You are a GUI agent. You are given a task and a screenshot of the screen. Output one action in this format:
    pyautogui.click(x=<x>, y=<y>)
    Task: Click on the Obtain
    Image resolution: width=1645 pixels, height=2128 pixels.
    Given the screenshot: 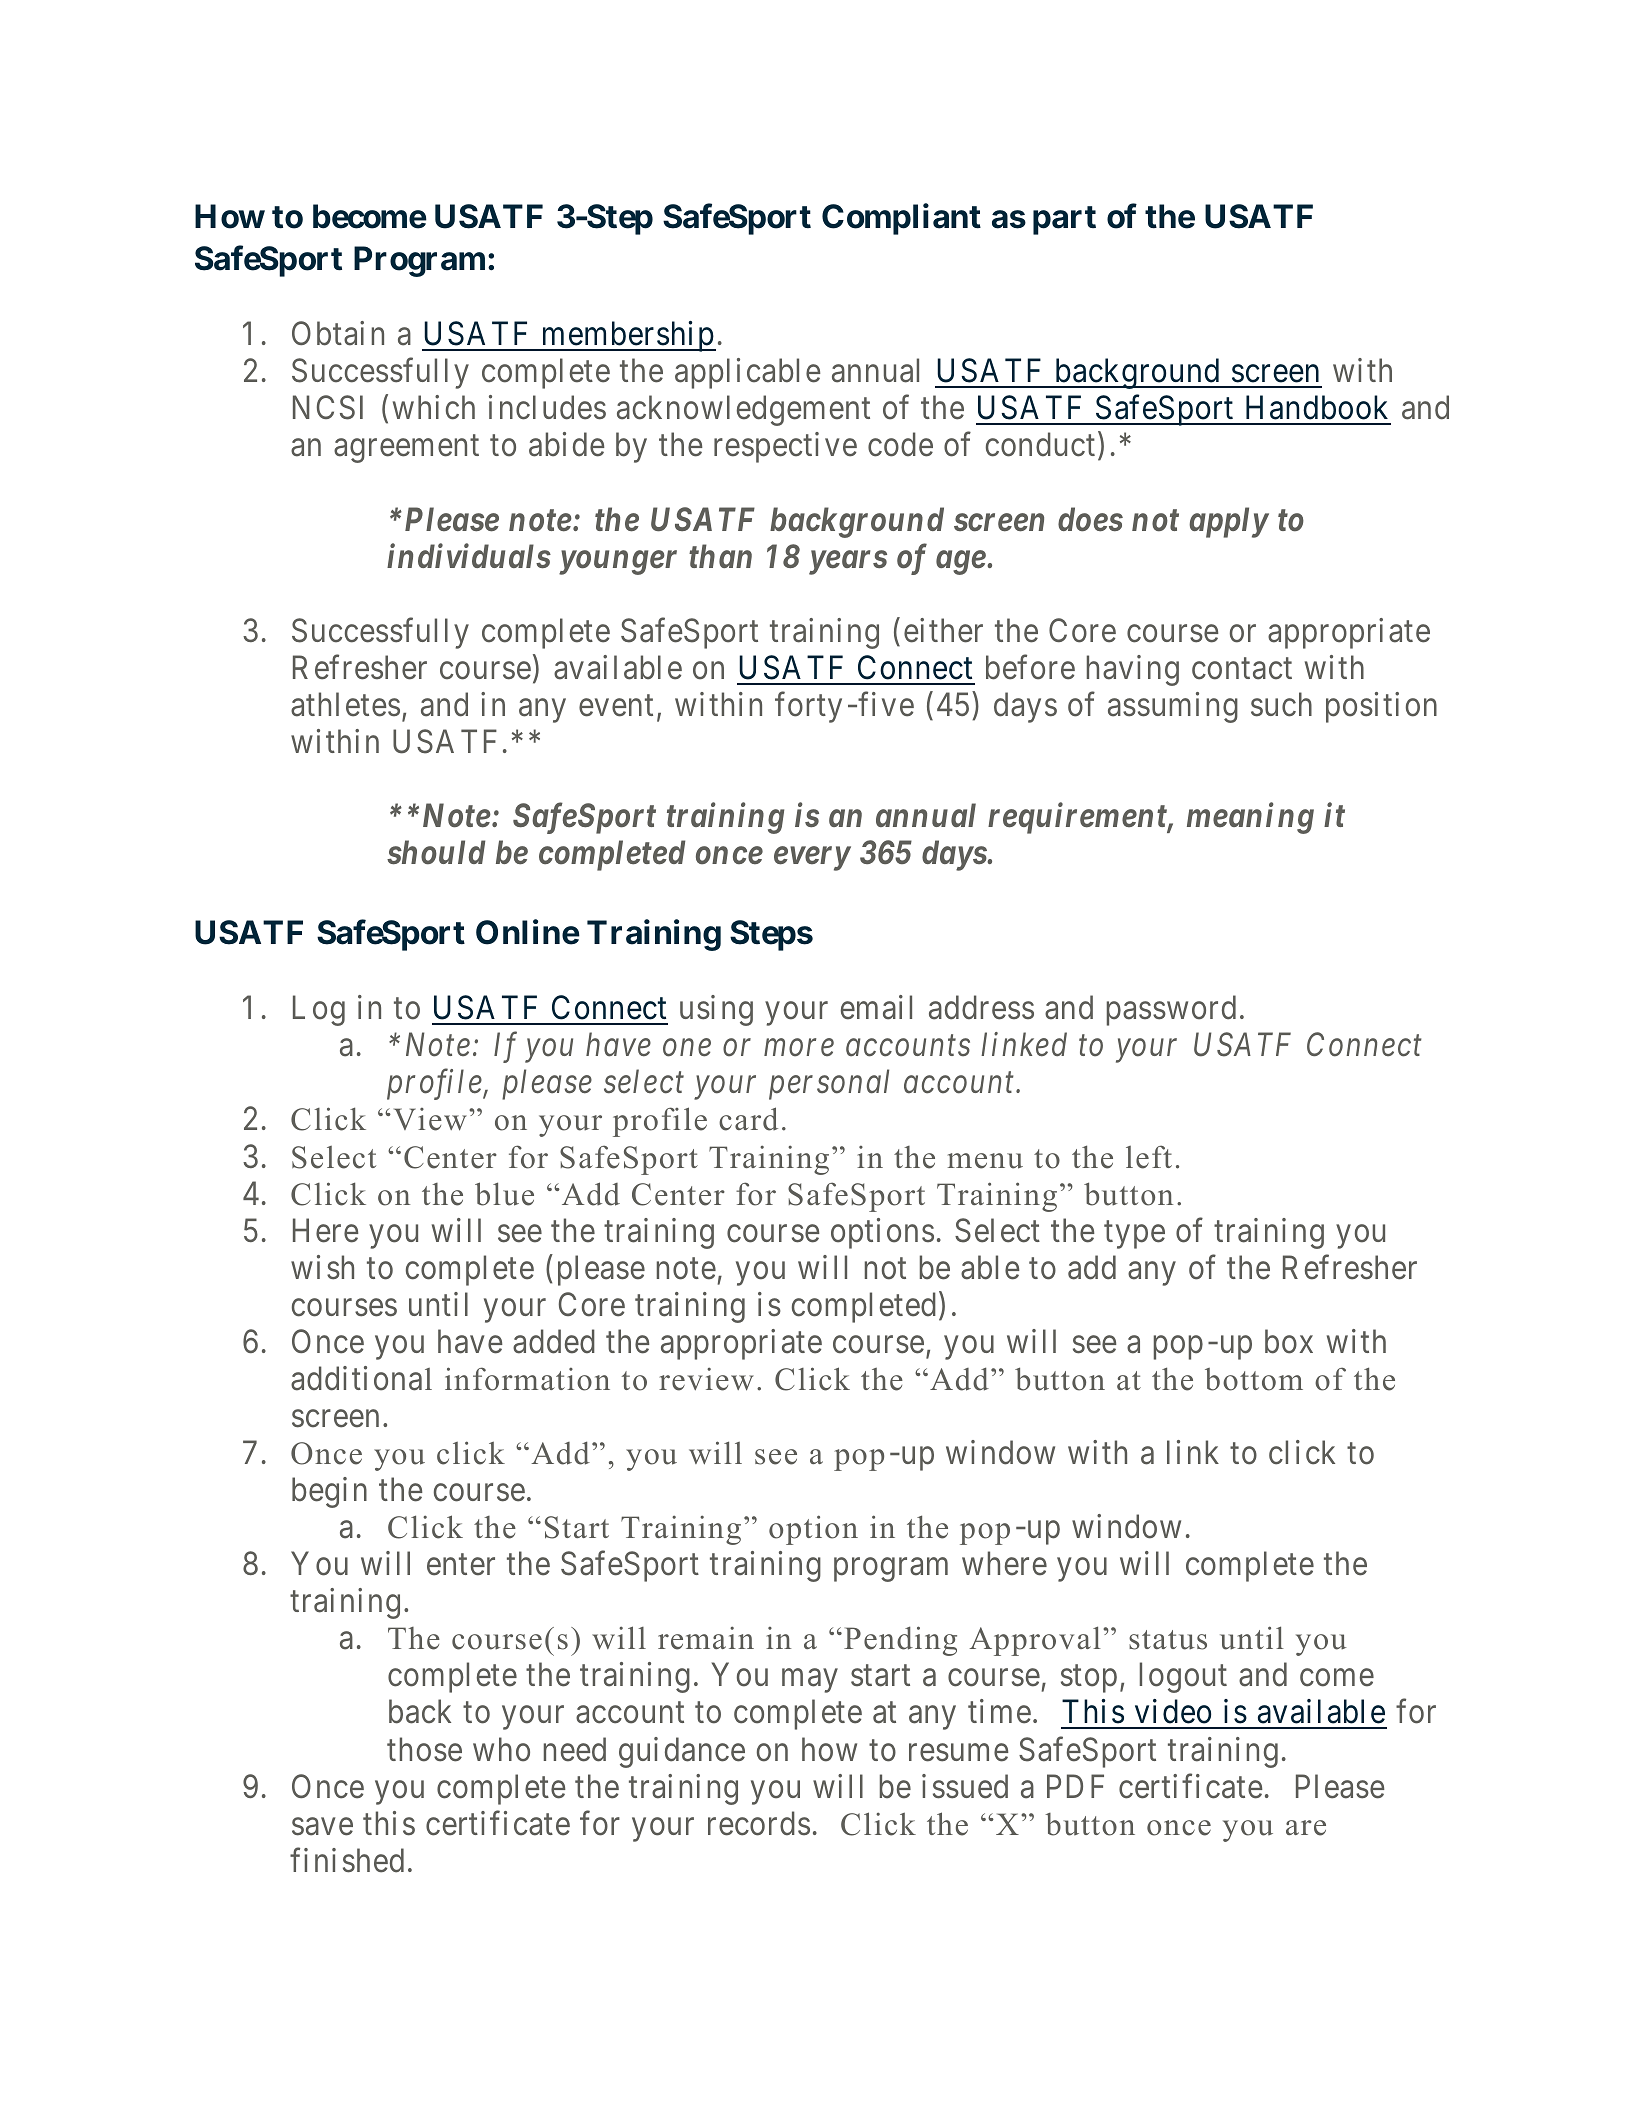 What is the action you would take?
    pyautogui.click(x=338, y=333)
